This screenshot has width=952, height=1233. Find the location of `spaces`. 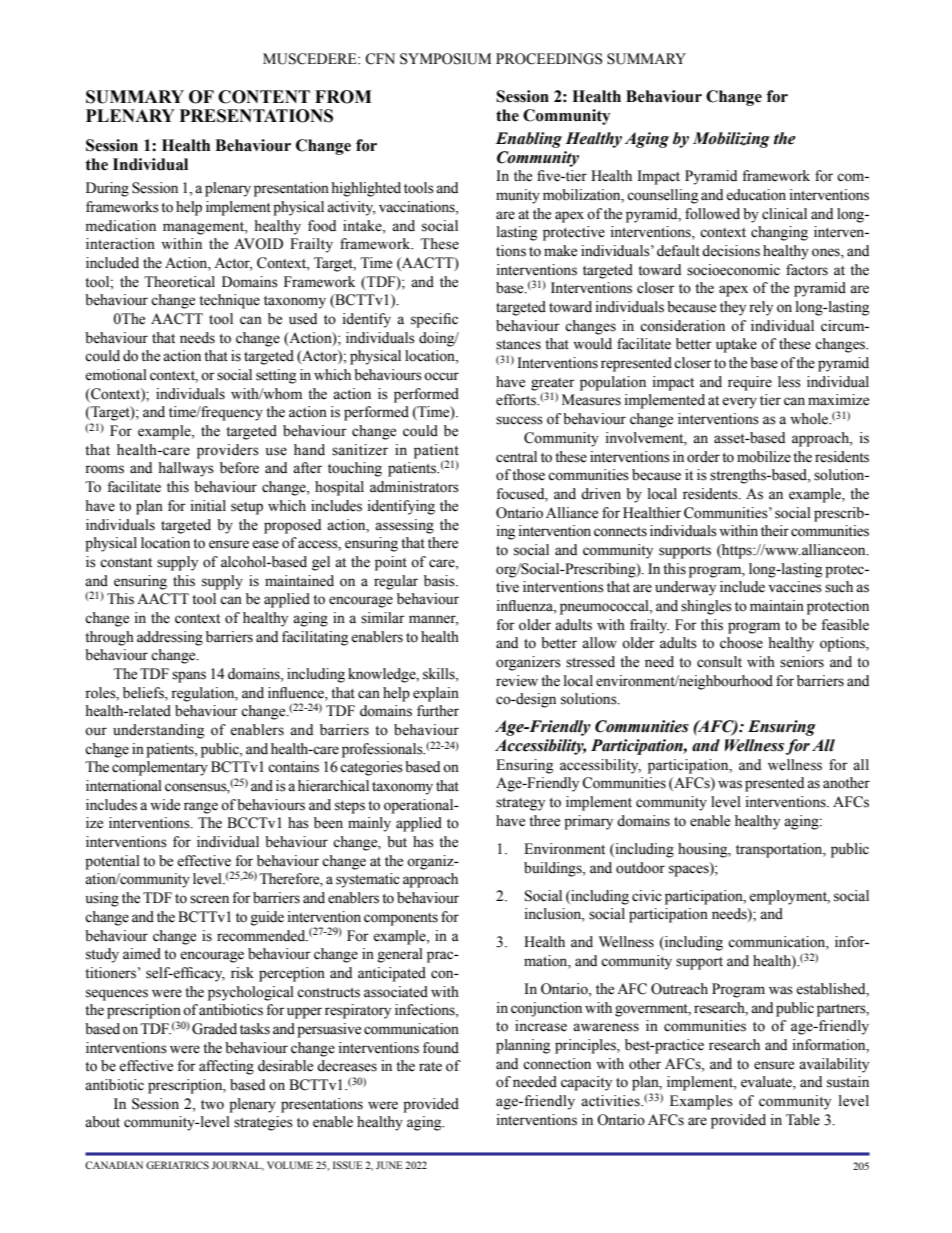

spaces is located at coordinates (690, 870).
